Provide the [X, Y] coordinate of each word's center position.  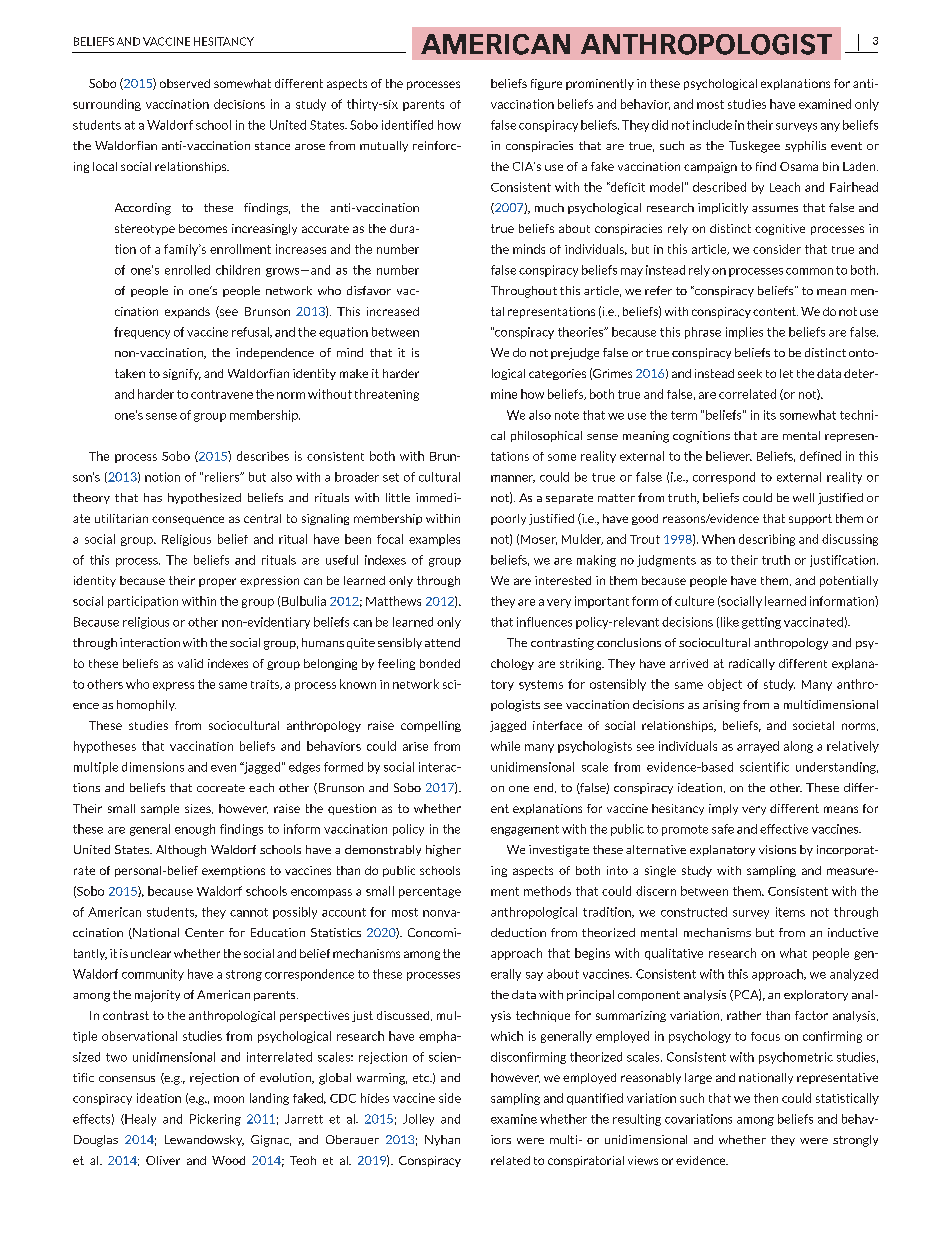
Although [181, 851]
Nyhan [442, 1140]
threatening [387, 395]
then [766, 1098]
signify [182, 374]
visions [777, 849]
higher [443, 851]
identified [407, 125]
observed [185, 83]
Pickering [215, 1120]
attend [442, 642]
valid [190, 663]
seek [750, 373]
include [712, 125]
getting [761, 623]
